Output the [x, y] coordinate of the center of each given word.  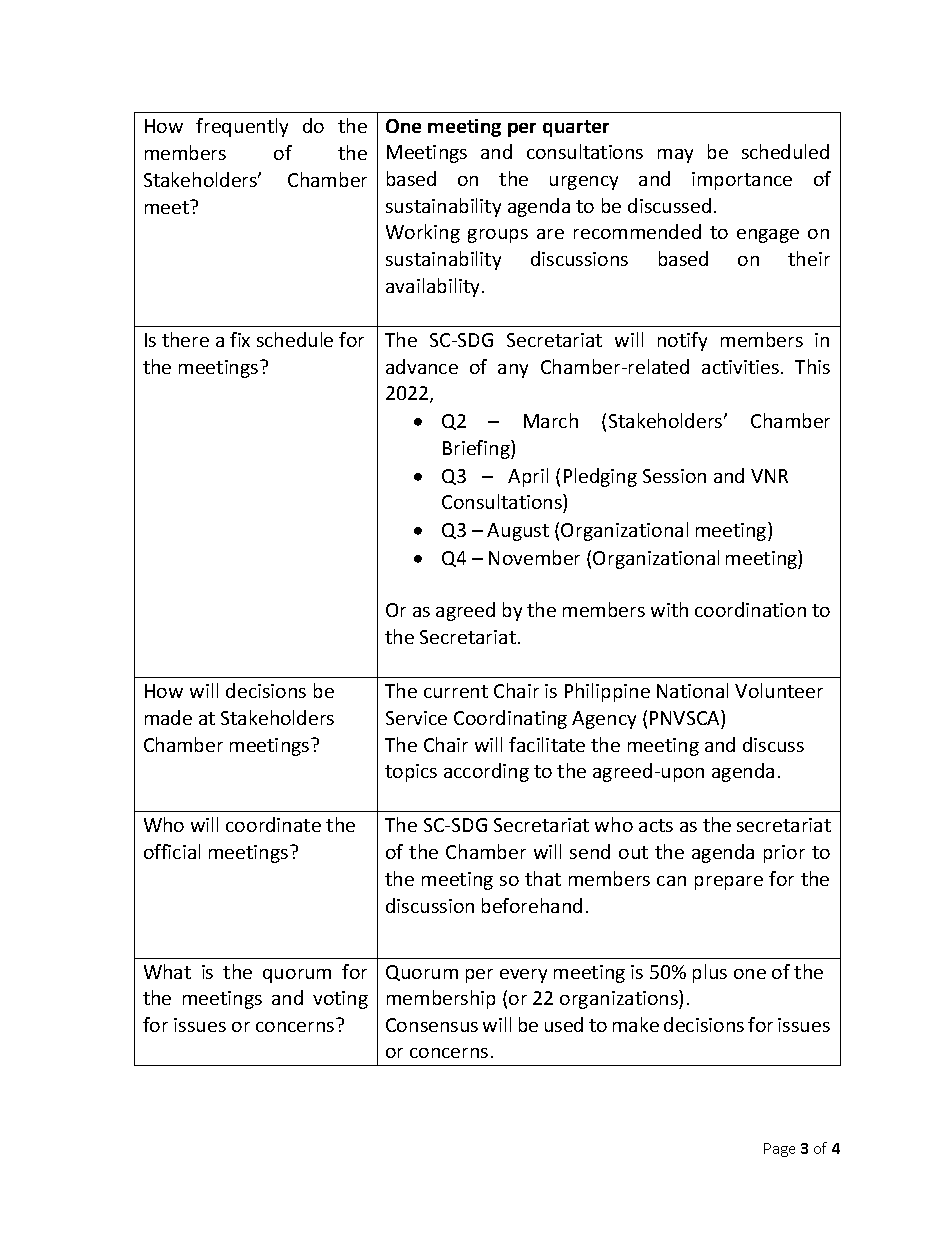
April [528, 477]
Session [674, 476]
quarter [576, 128]
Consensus [432, 1025]
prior [784, 854]
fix [240, 339]
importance [742, 181]
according [486, 772]
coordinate [273, 824]
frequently [242, 127]
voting [340, 1000]
